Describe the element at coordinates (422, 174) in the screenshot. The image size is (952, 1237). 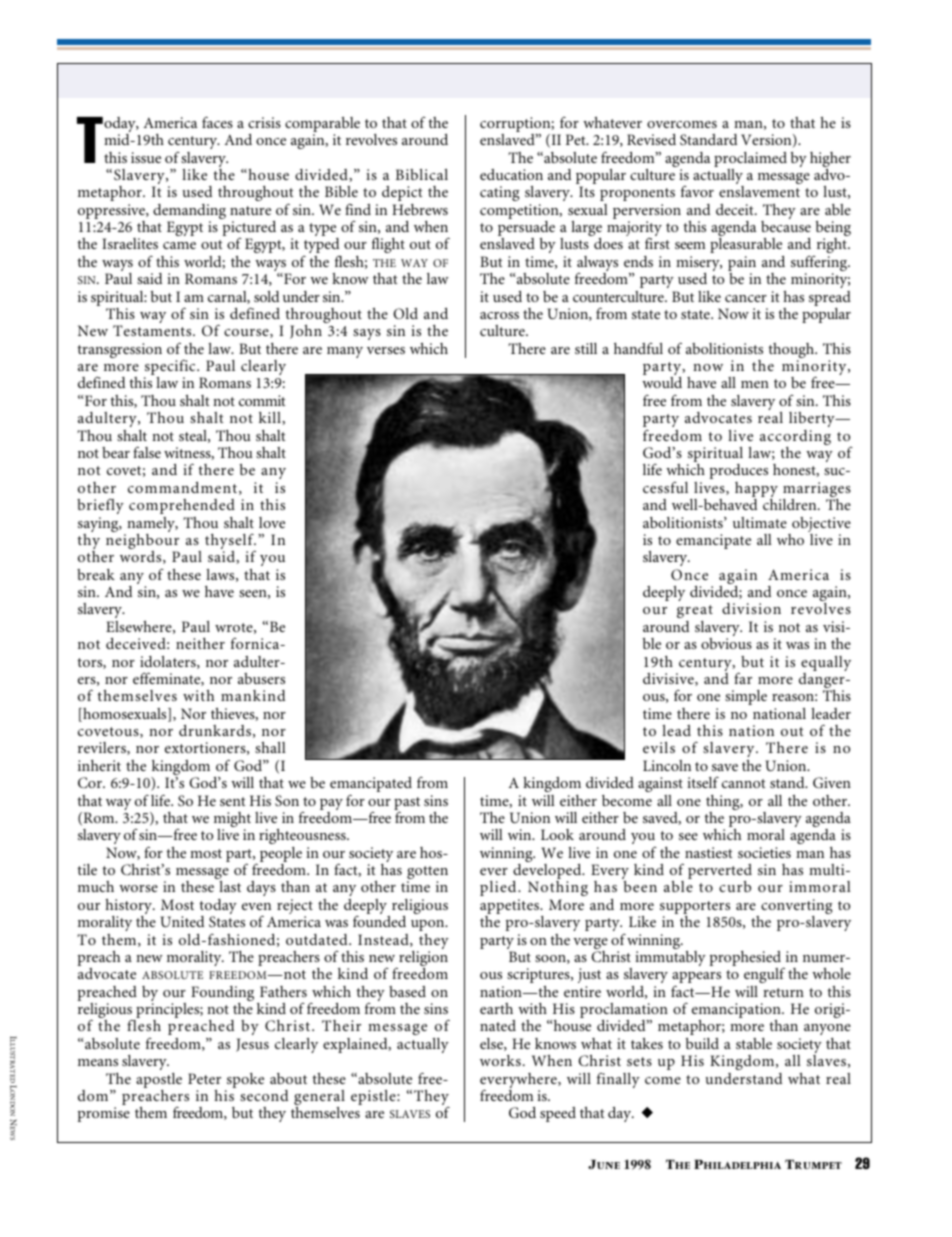
I see `Biblical` at that location.
